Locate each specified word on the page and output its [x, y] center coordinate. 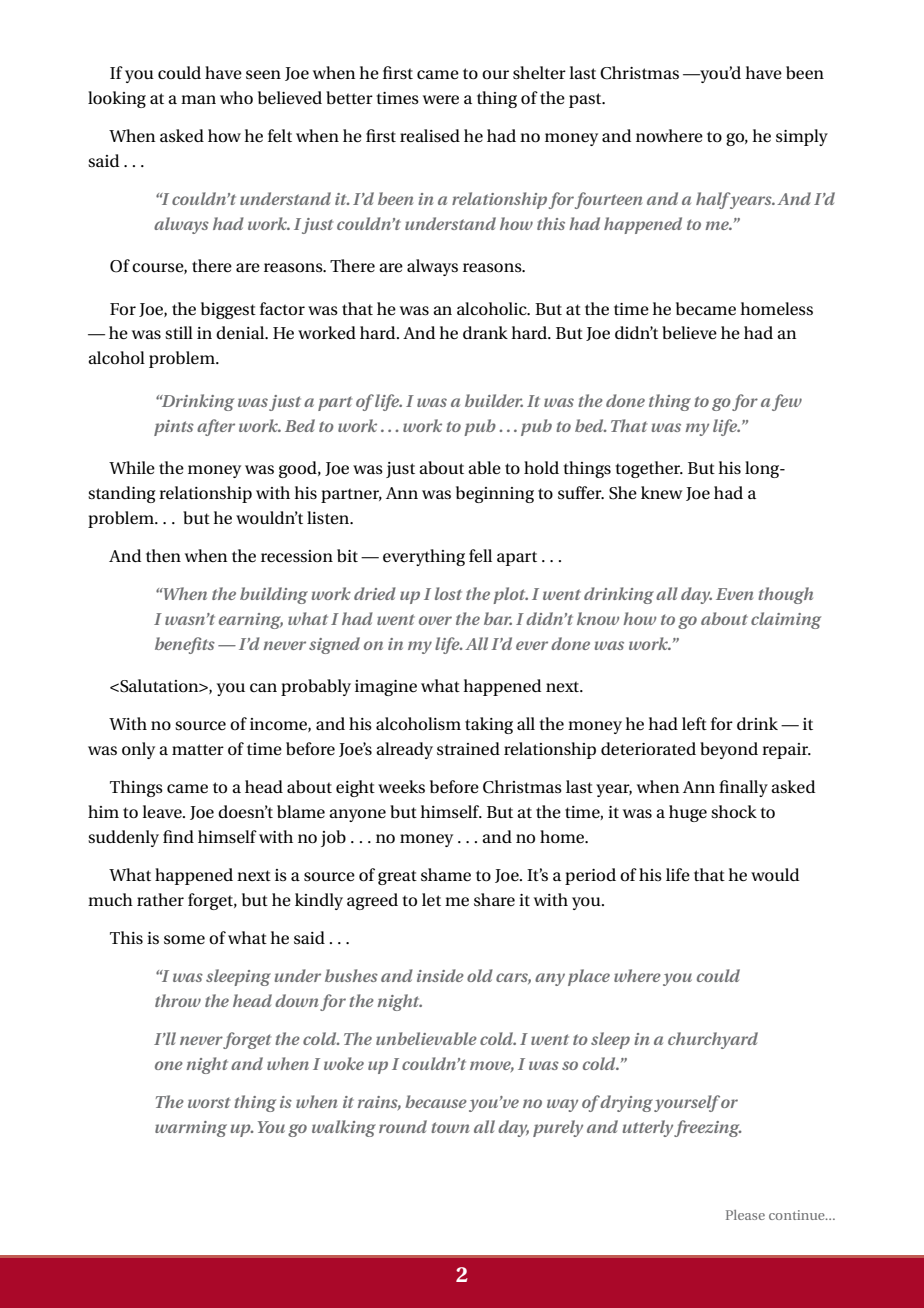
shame [446, 874]
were [441, 99]
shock [734, 812]
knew [662, 493]
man [198, 99]
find [178, 836]
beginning [495, 494]
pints [174, 428]
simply [802, 137]
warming [191, 1129]
